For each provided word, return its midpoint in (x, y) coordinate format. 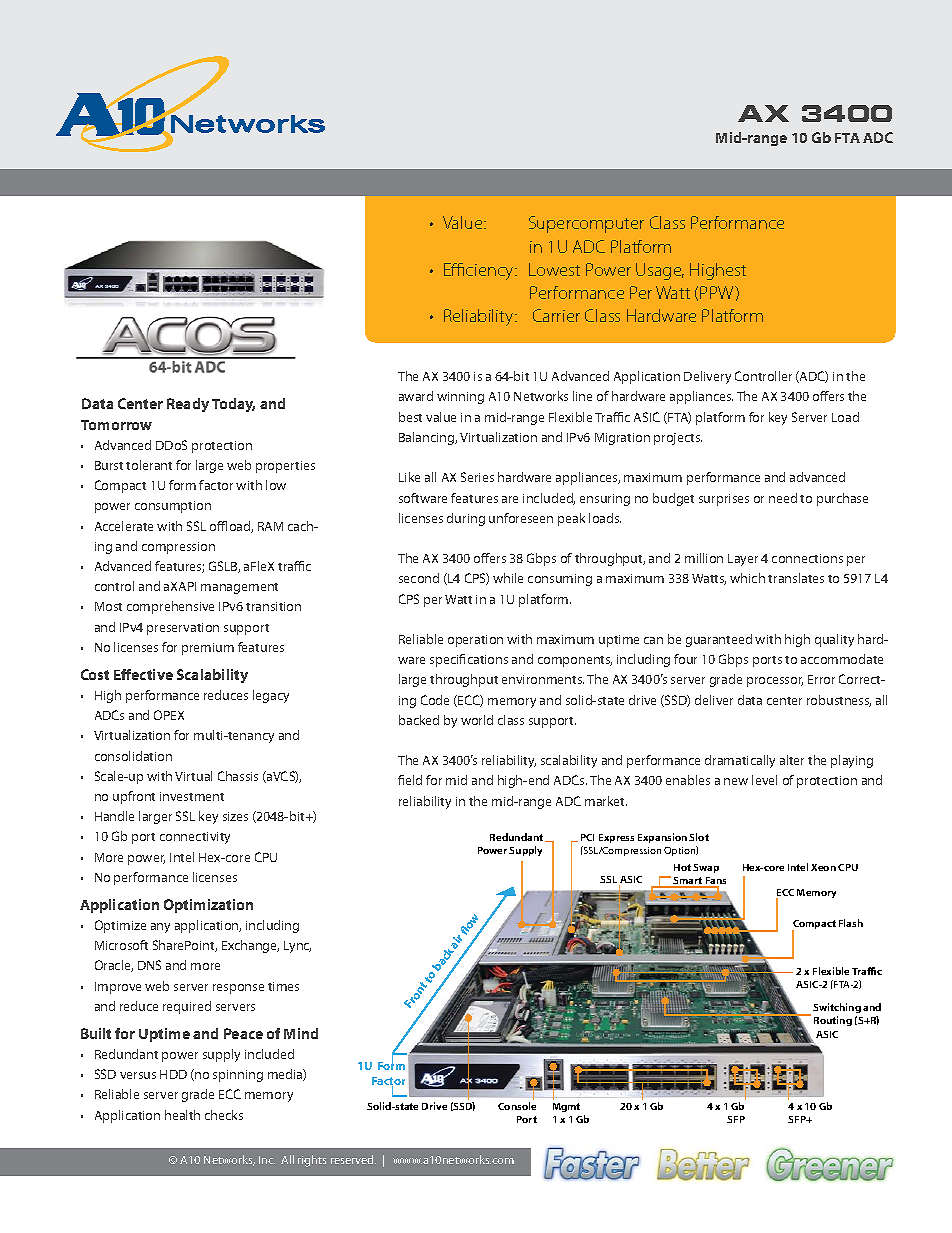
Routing (833, 1021)
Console (517, 1106)
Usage (660, 271)
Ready (188, 405)
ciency (491, 272)
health (182, 1115)
